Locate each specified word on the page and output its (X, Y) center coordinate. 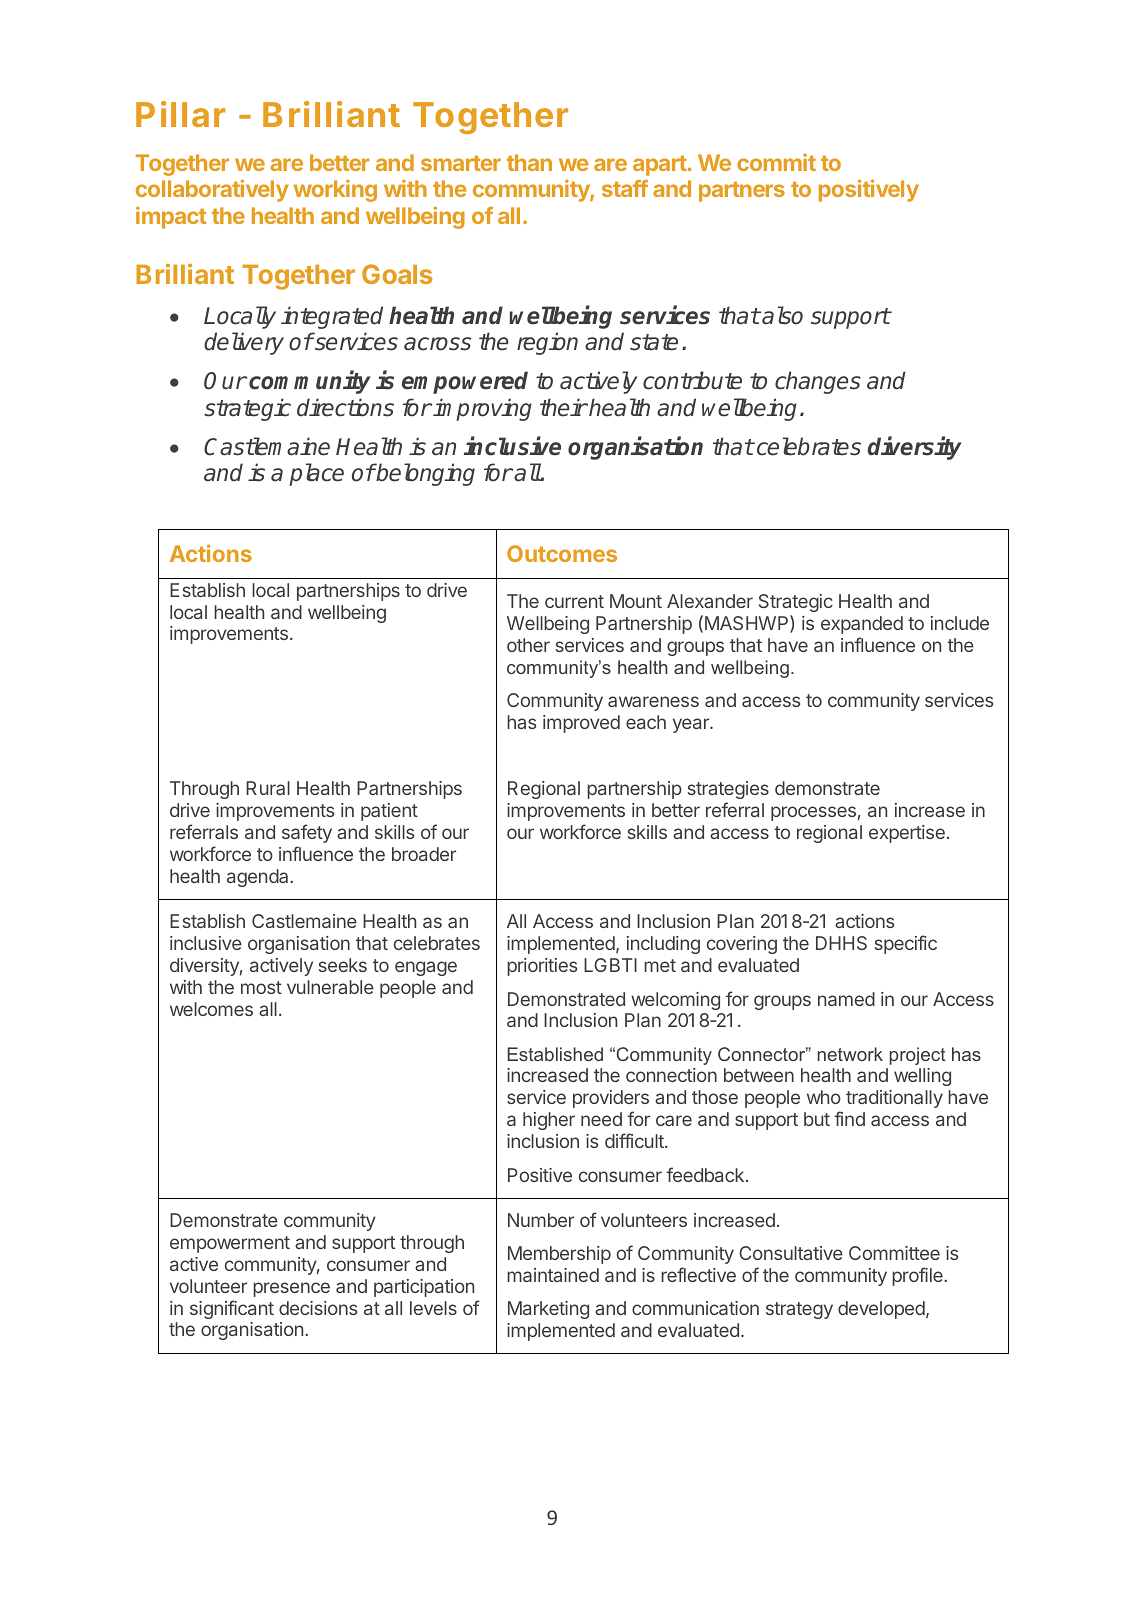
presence (291, 1289)
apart (660, 166)
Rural (268, 788)
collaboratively (212, 190)
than (529, 162)
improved (581, 724)
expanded (862, 625)
